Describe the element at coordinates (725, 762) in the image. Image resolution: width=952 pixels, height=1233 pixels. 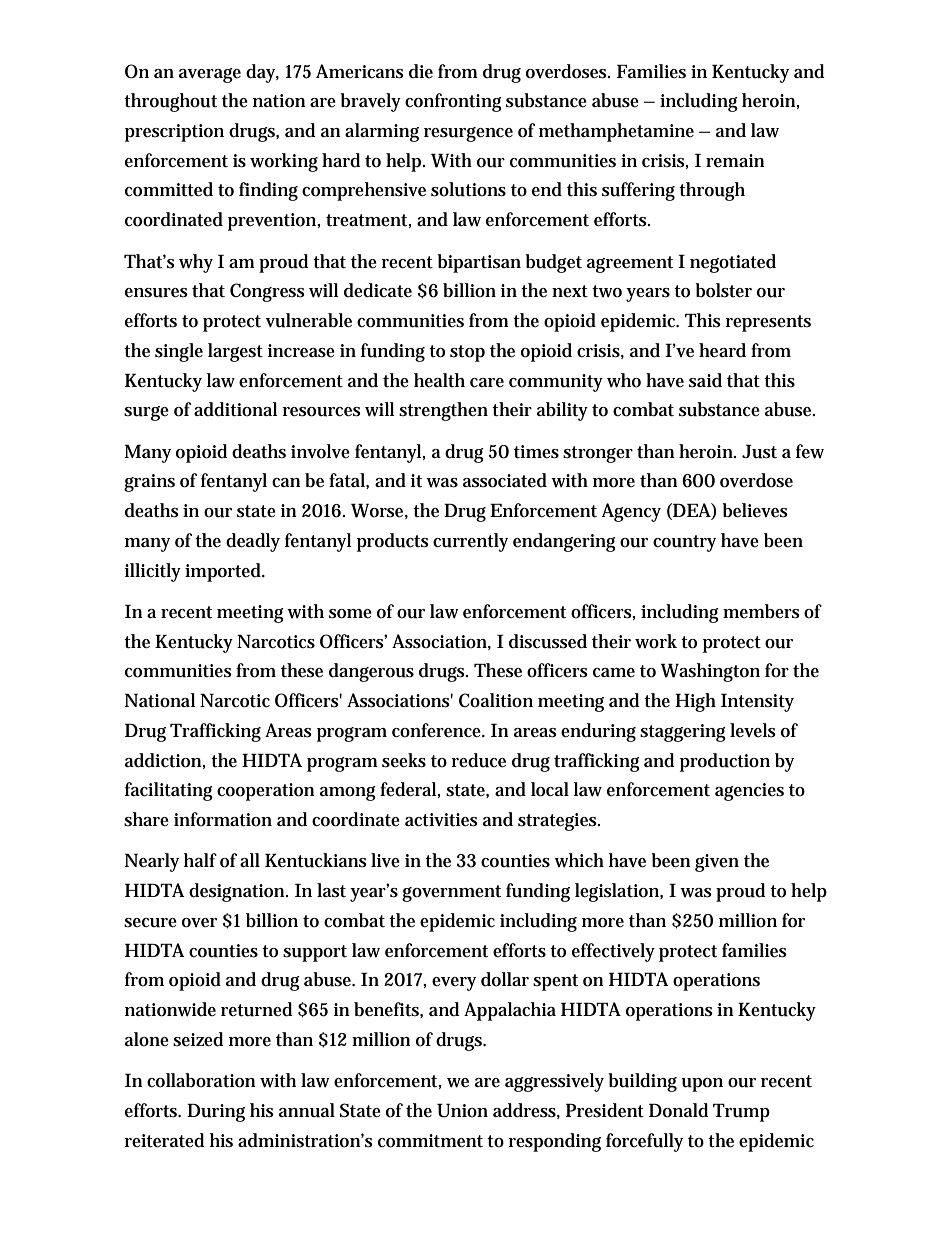
I see `production` at that location.
